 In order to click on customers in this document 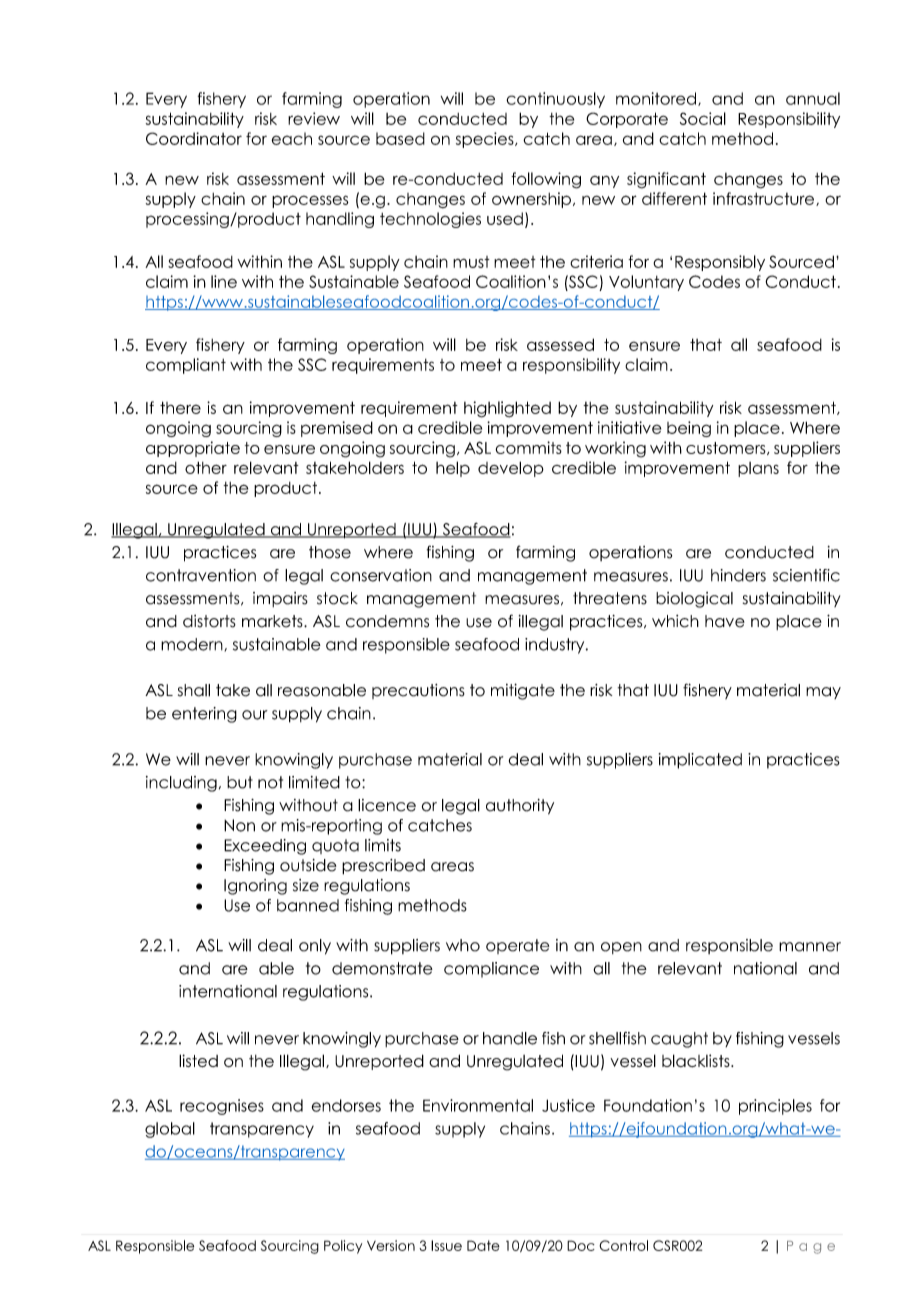, I will do `click(727, 448)`.
